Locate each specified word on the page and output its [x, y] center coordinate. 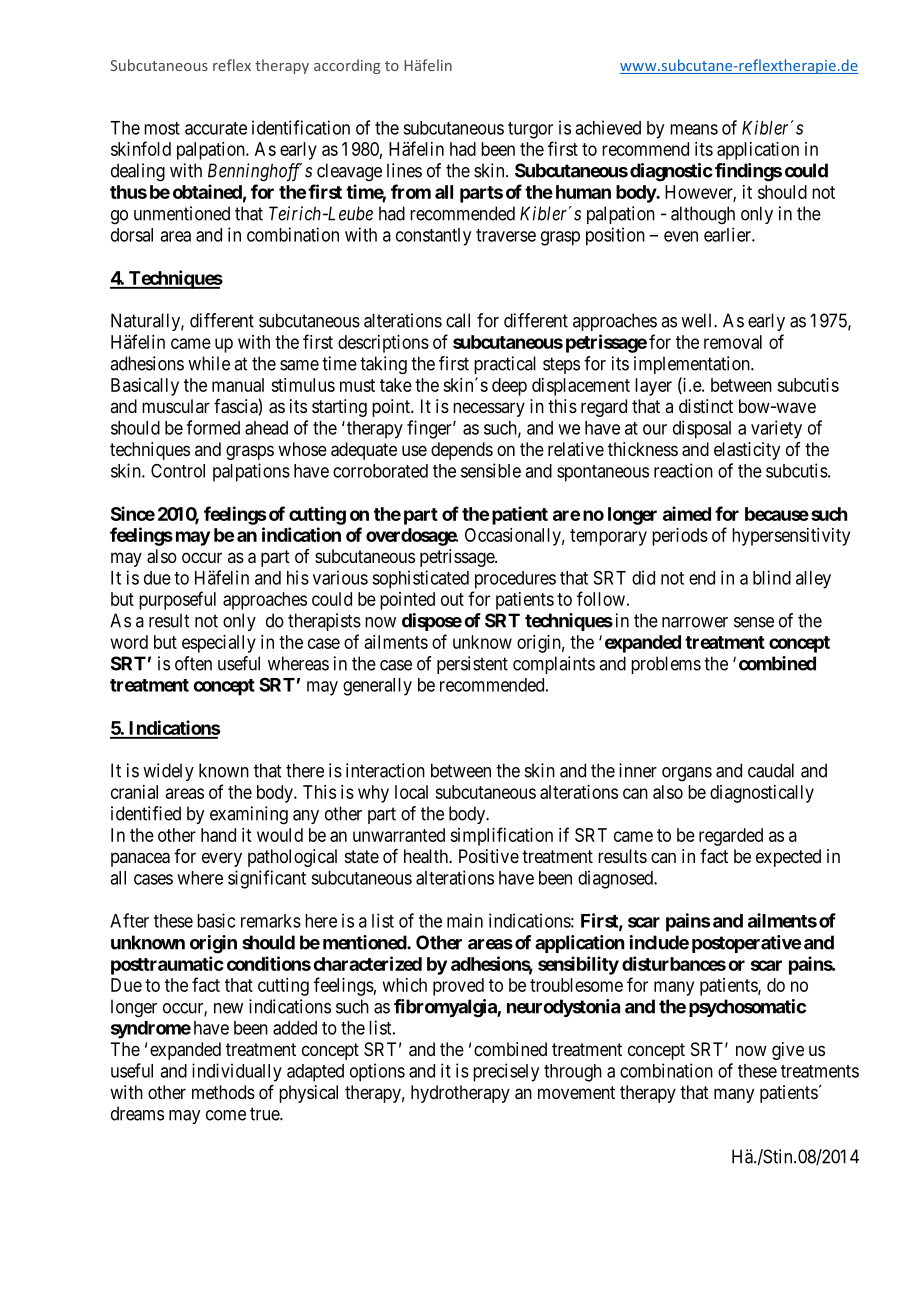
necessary [489, 409]
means [694, 129]
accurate [216, 128]
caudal [771, 770]
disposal [702, 429]
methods [223, 1092]
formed [213, 427]
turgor [530, 130]
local [411, 792]
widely [168, 772]
